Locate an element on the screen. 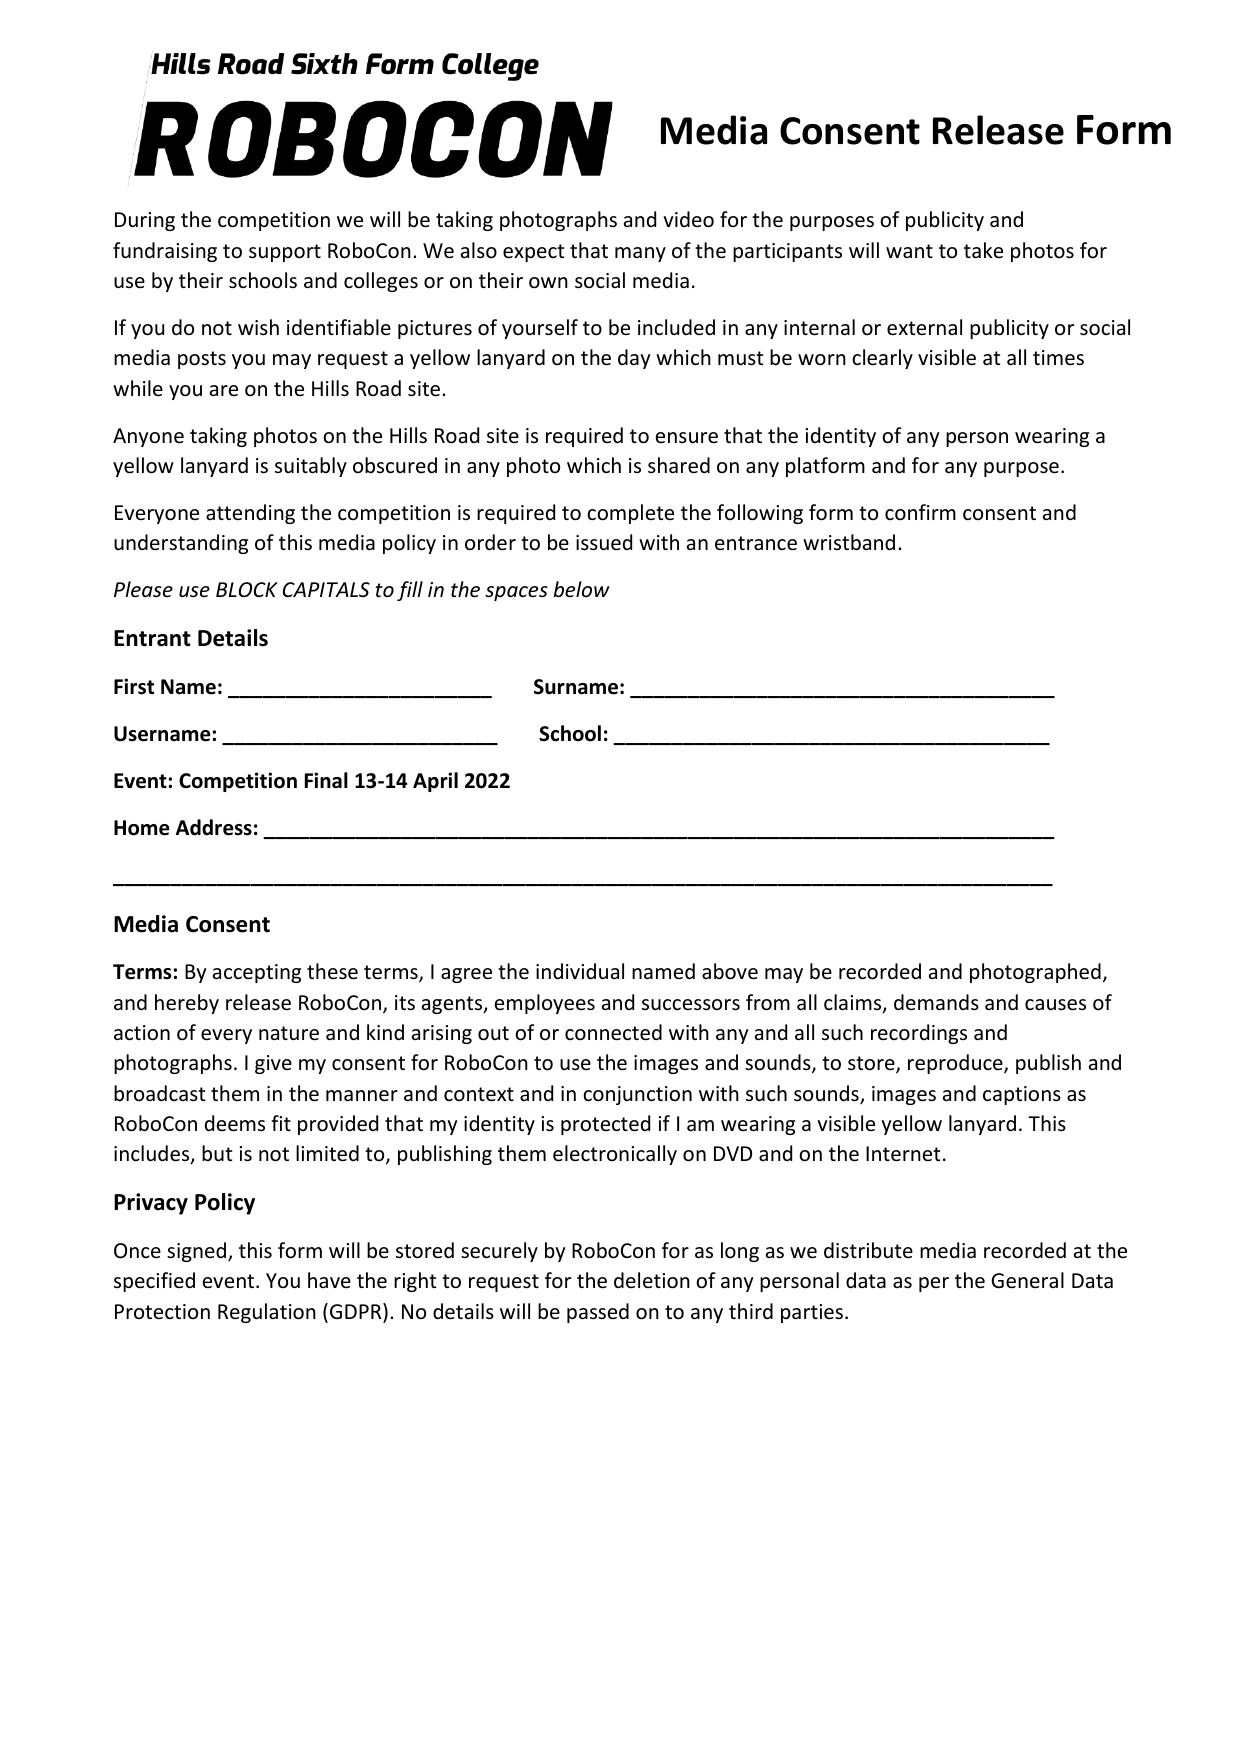 The height and width of the screenshot is (1761, 1246). many is located at coordinates (640, 254).
